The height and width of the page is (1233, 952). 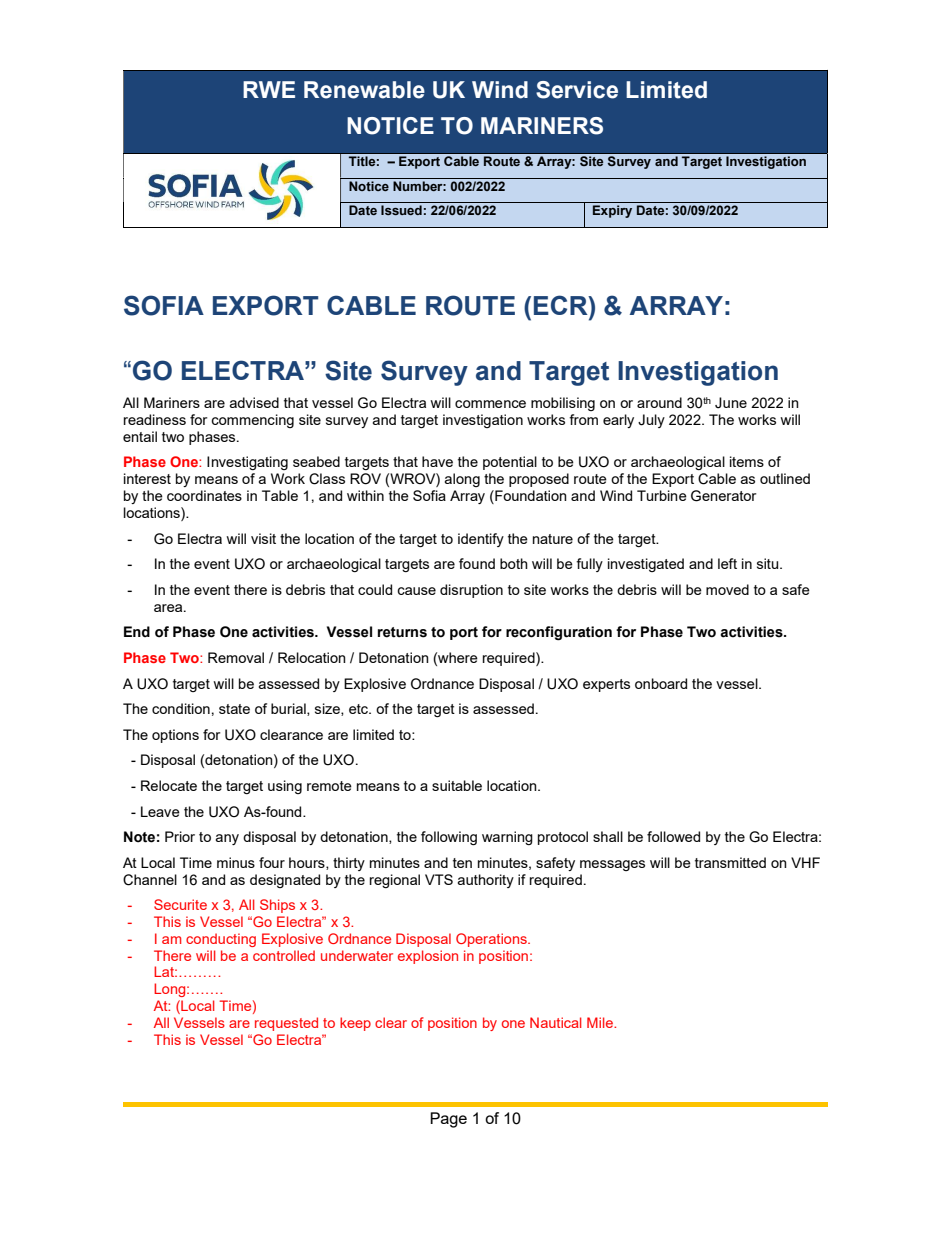 I want to click on Service, so click(x=577, y=90).
